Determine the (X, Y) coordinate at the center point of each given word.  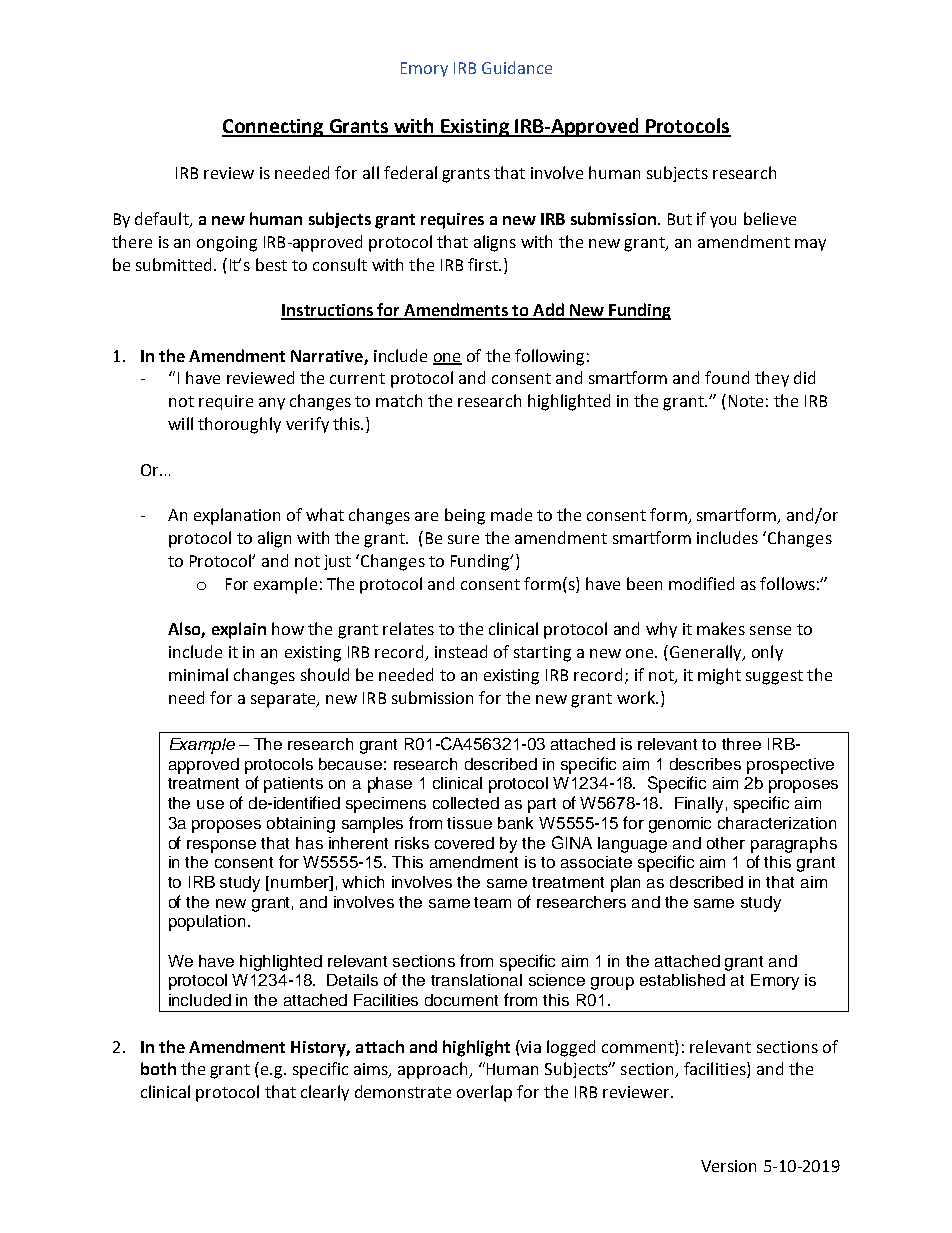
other (726, 843)
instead (461, 651)
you (723, 222)
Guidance (517, 67)
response (221, 846)
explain (239, 630)
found (727, 377)
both (158, 1068)
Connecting (274, 128)
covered (464, 843)
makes (721, 628)
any (272, 404)
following (549, 357)
